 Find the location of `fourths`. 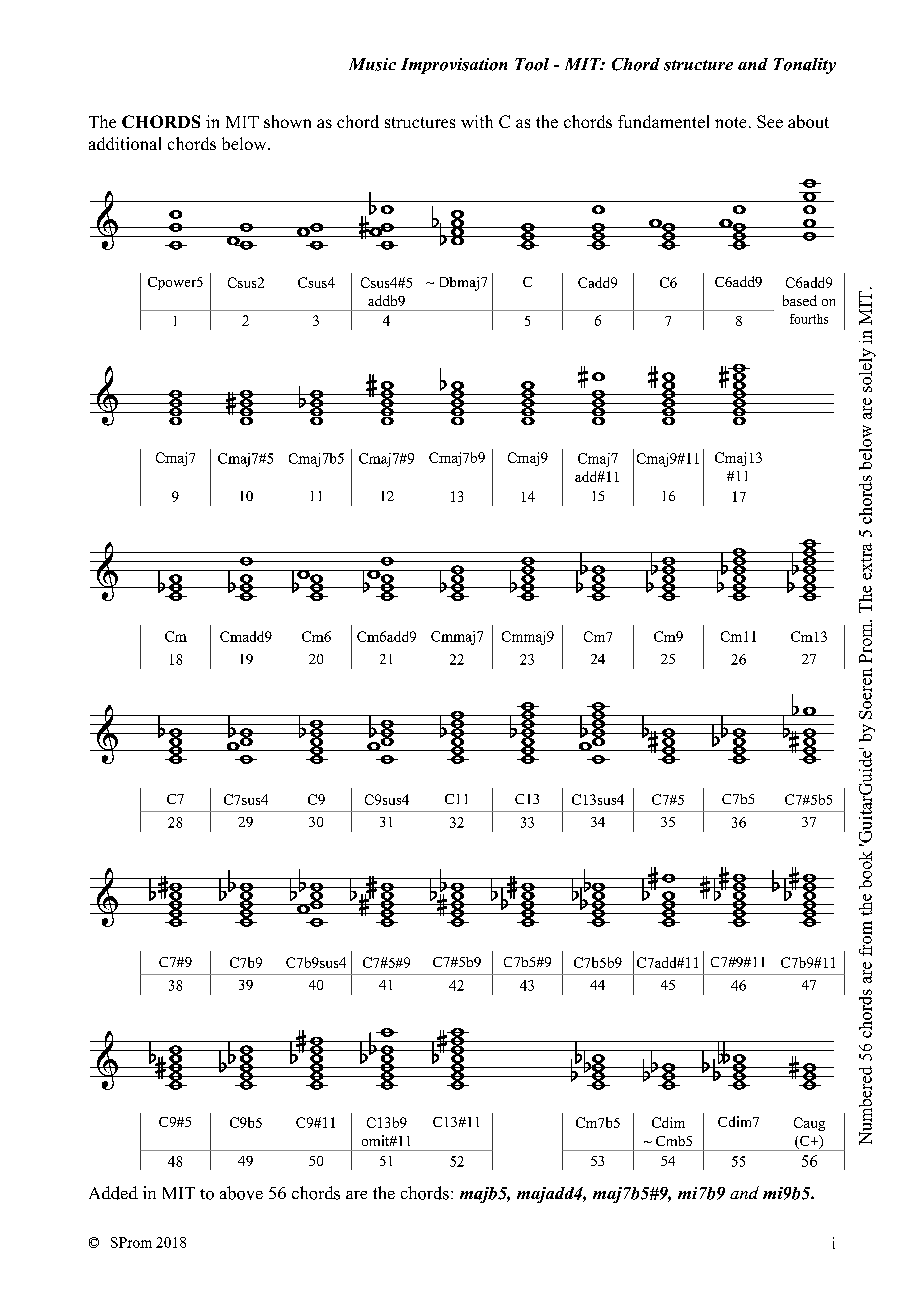

fourths is located at coordinates (809, 319).
